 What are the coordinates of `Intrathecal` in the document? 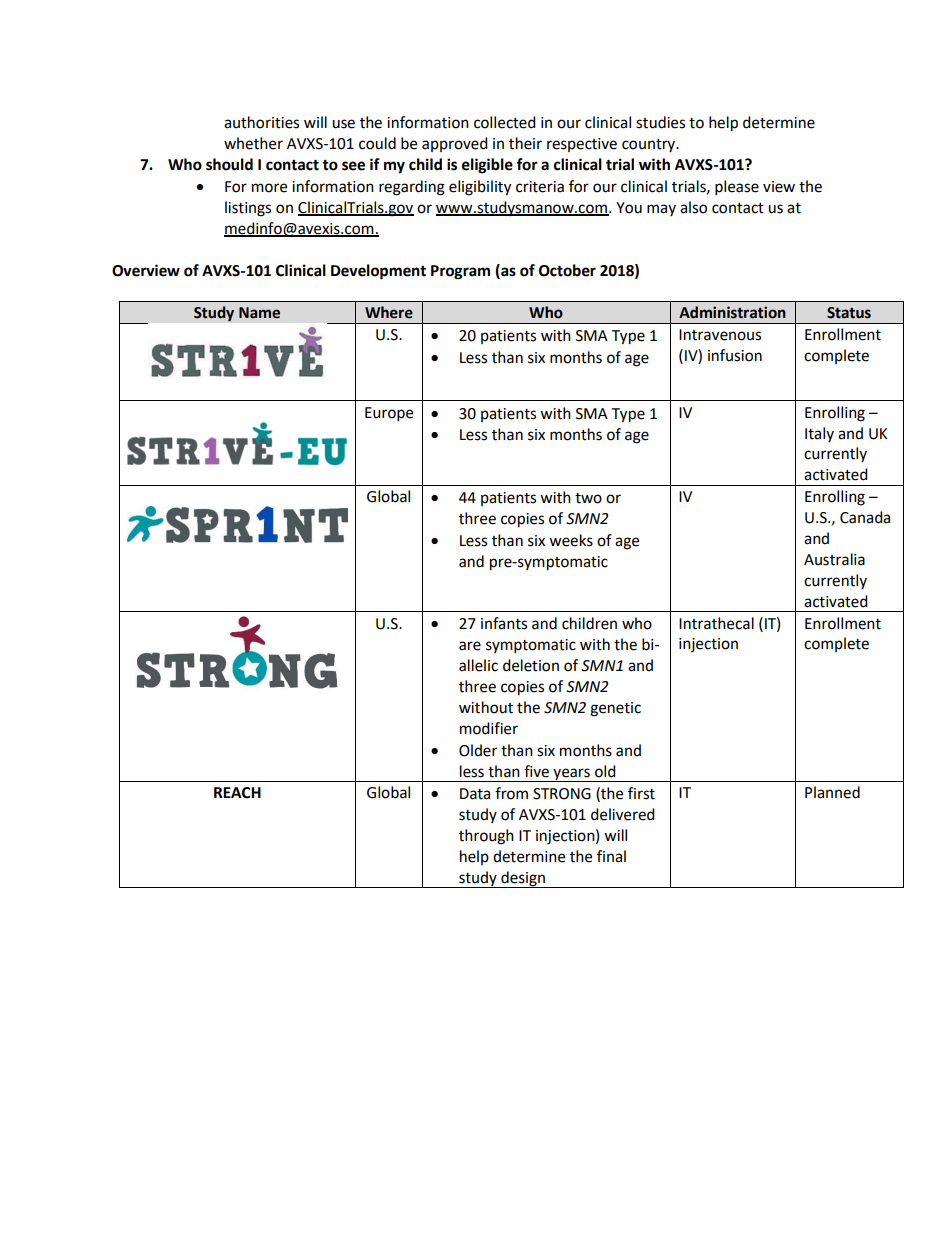 It's located at (716, 623).
